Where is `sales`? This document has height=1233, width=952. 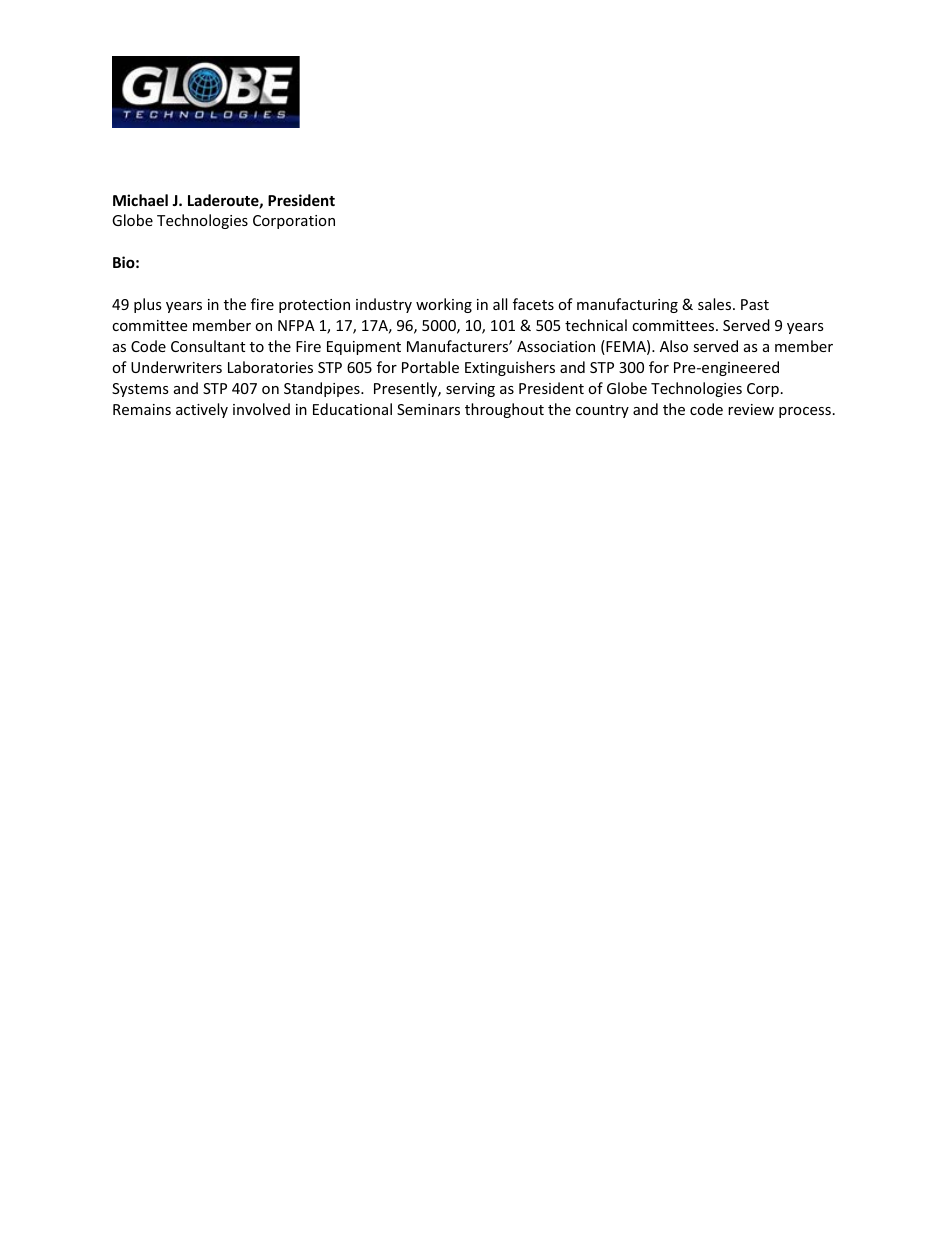
sales is located at coordinates (716, 304).
